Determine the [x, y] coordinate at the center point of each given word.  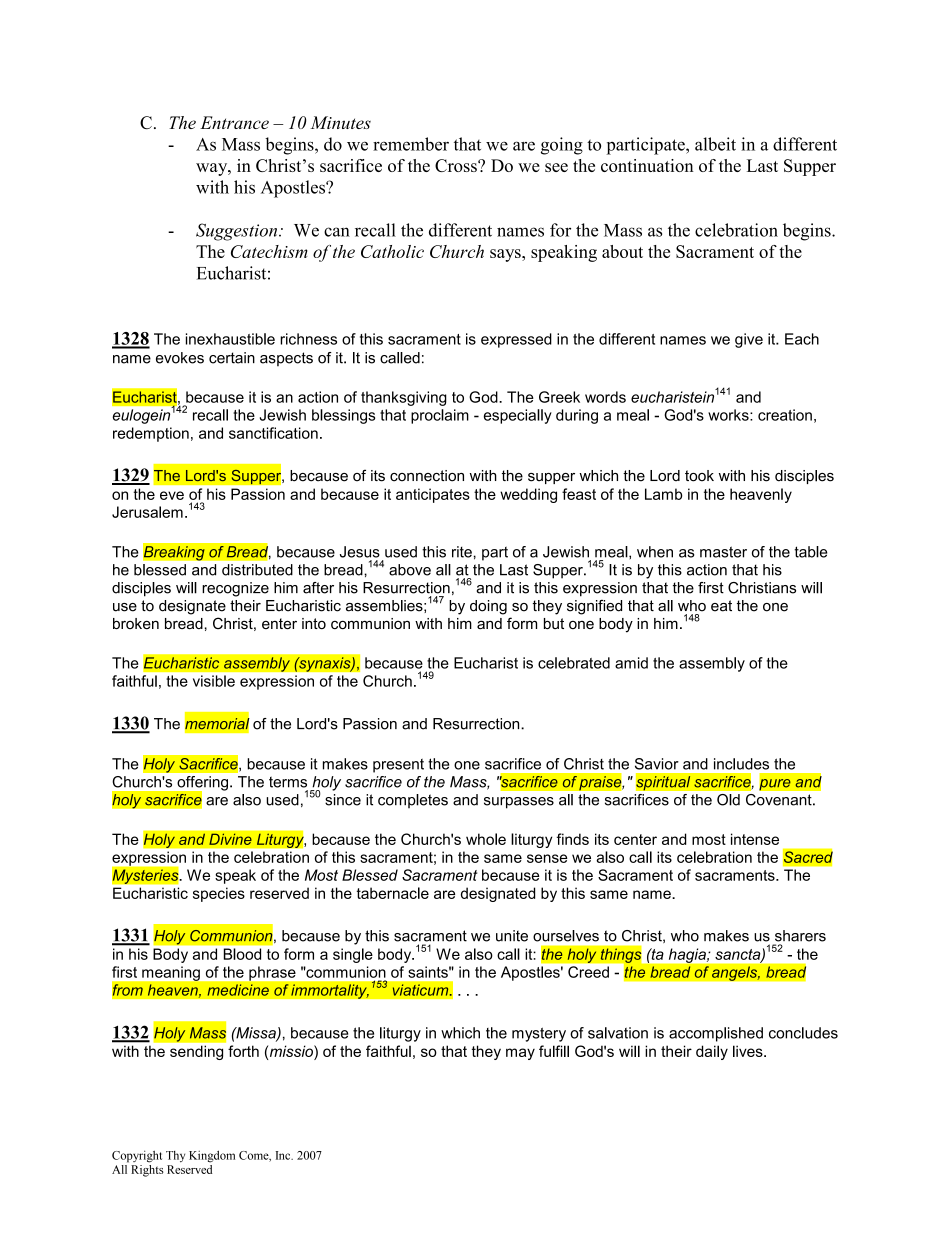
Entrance [234, 122]
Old [728, 800]
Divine [230, 839]
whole [486, 839]
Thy [175, 1156]
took [699, 476]
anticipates [433, 495]
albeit [715, 144]
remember [411, 144]
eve [172, 495]
